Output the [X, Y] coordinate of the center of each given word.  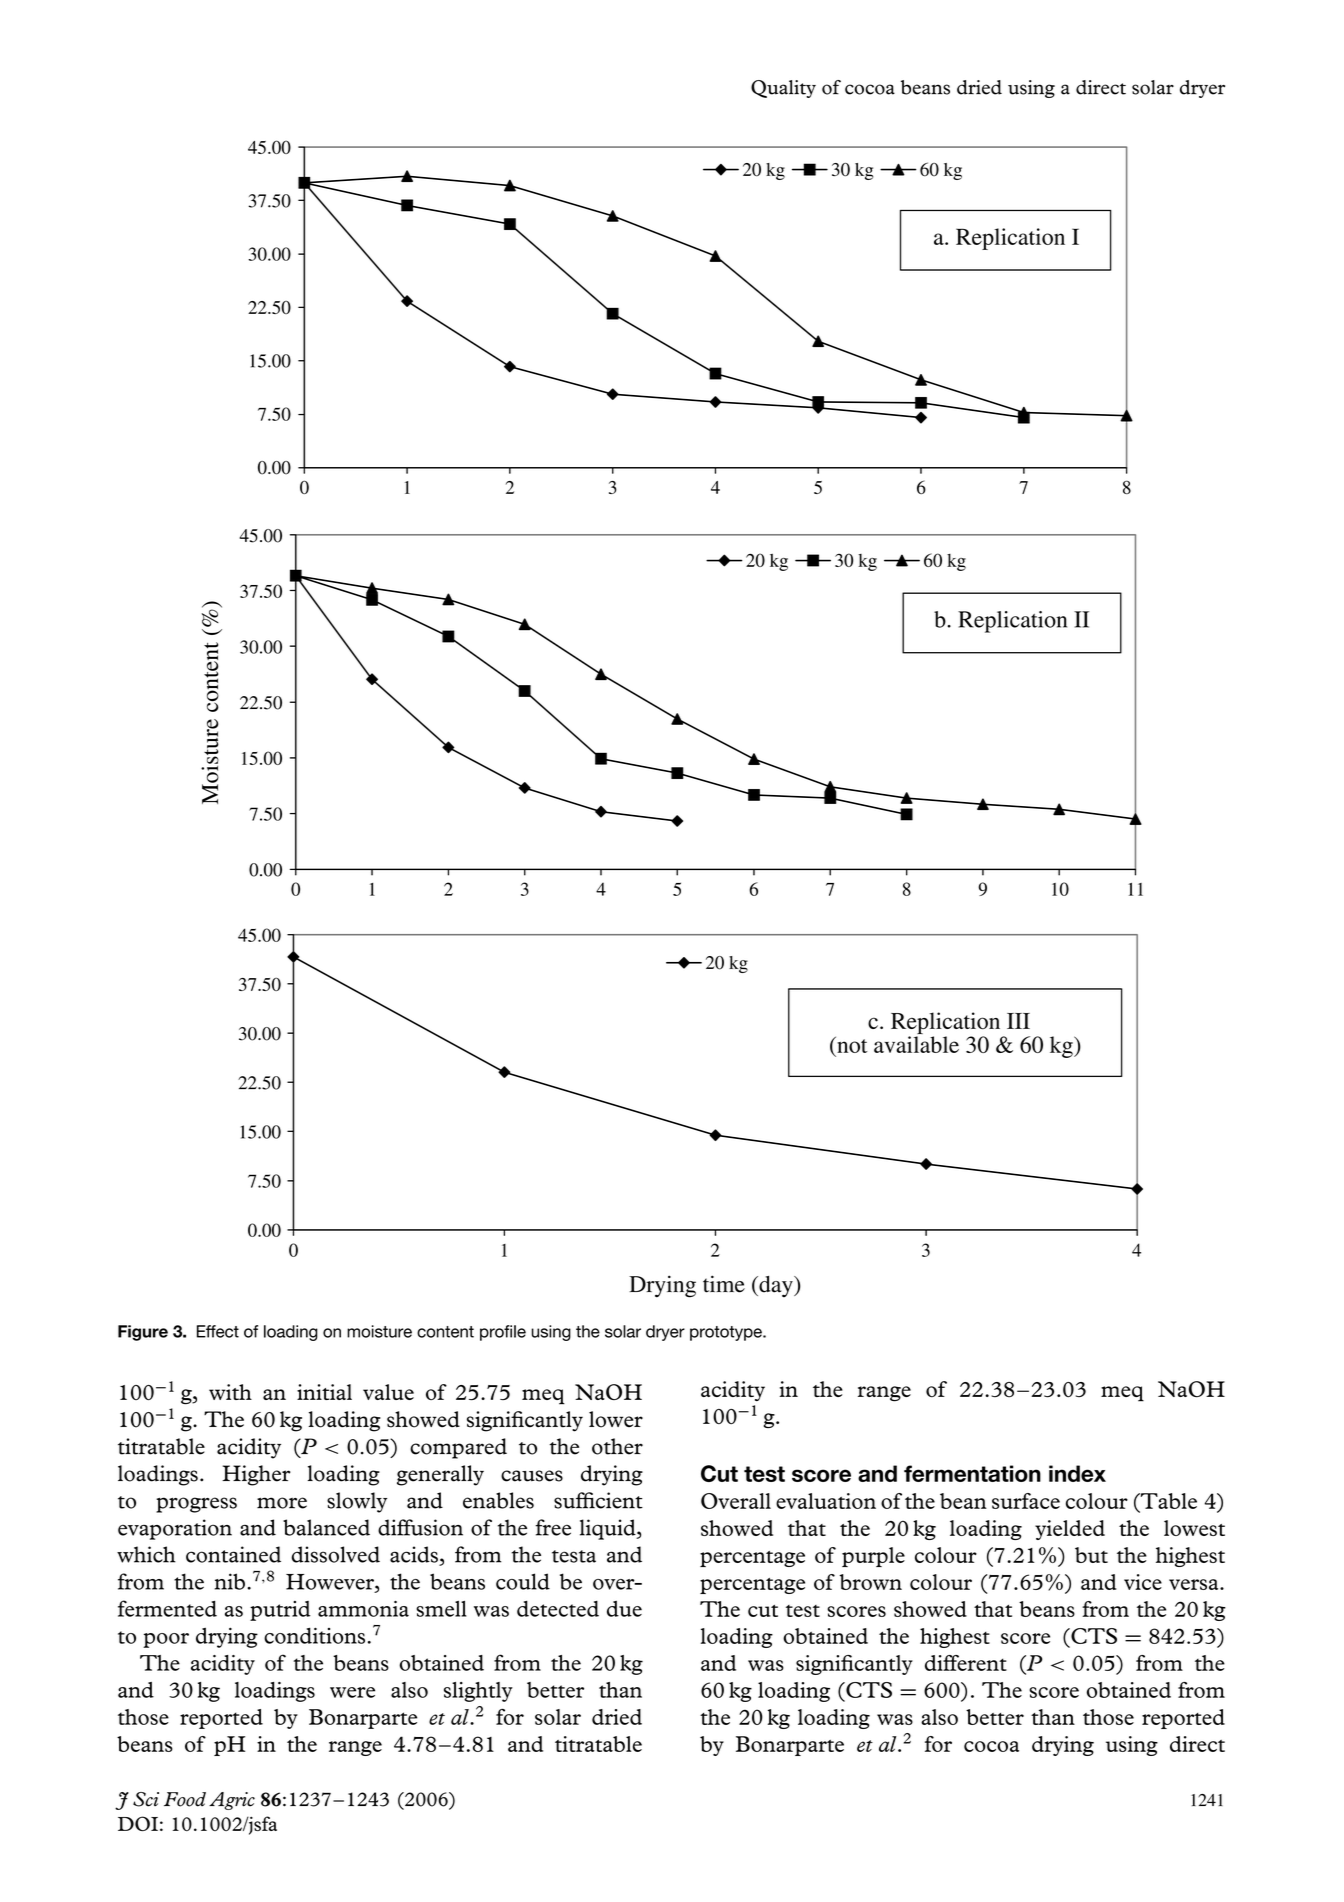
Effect [218, 1331]
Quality [783, 89]
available [916, 1044]
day [776, 1286]
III [1018, 1021]
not [851, 1044]
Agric [232, 1801]
